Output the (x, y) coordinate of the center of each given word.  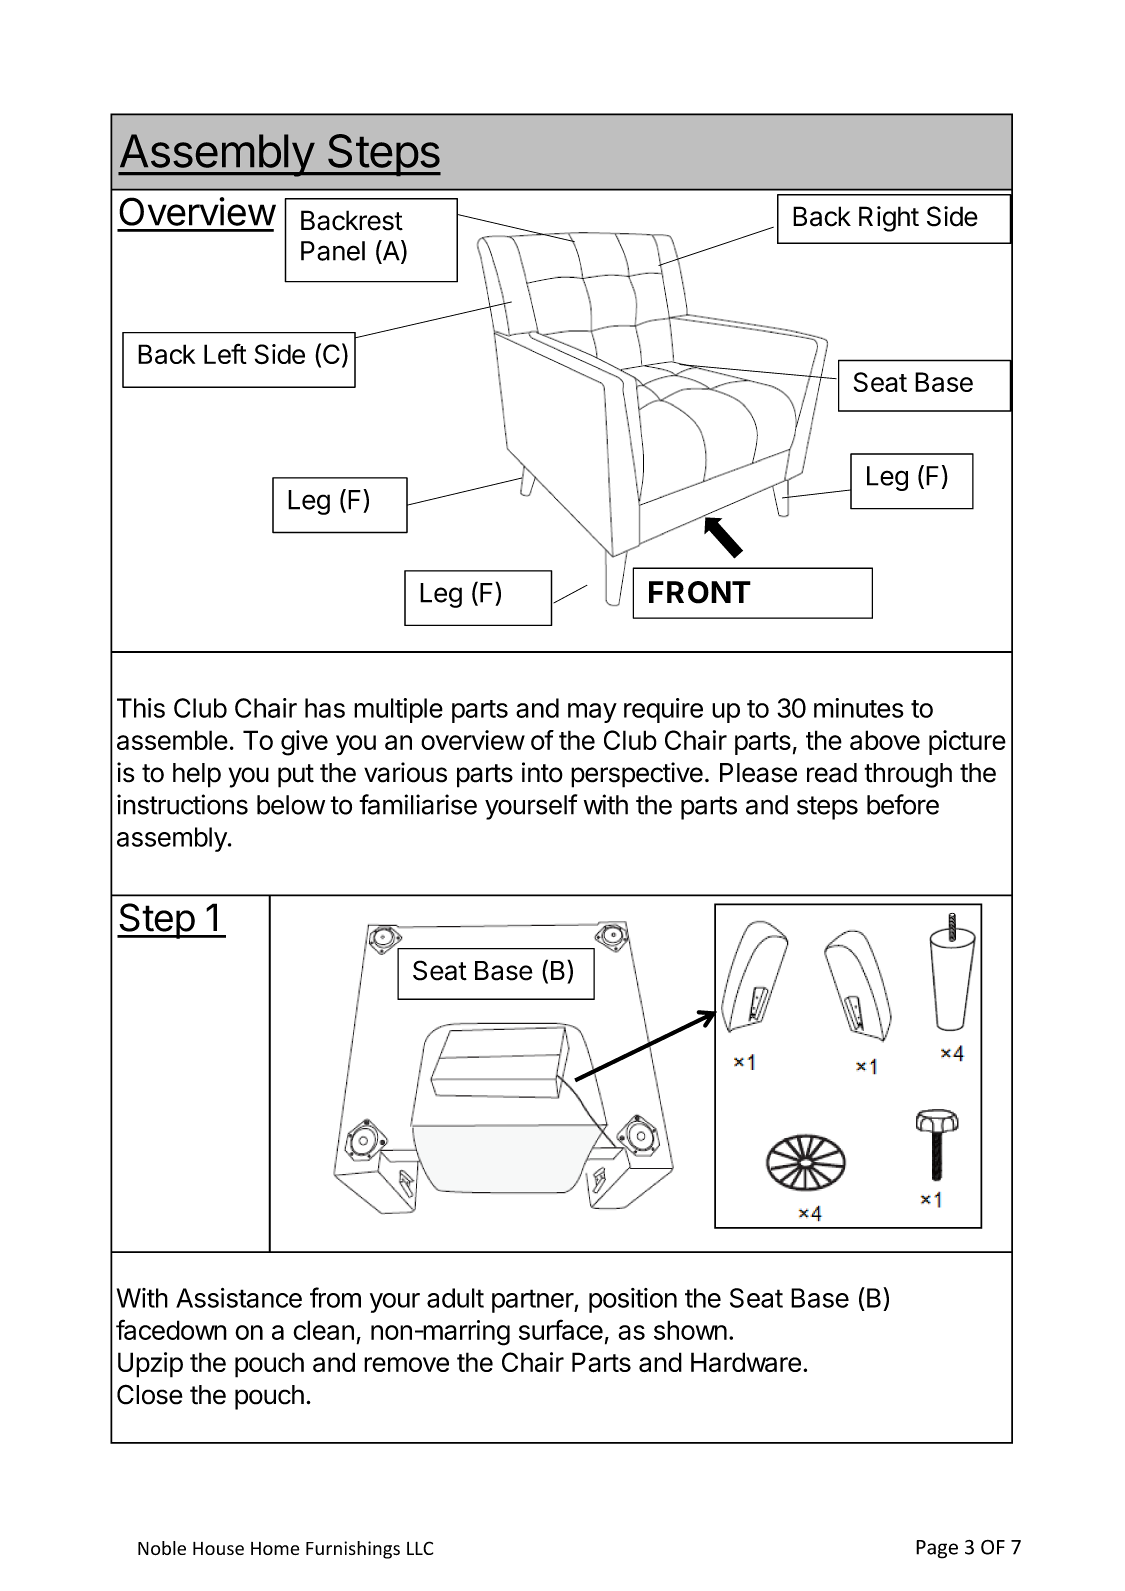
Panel (333, 251)
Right (889, 219)
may (592, 713)
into (542, 772)
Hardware (746, 1362)
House (218, 1548)
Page (937, 1549)
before (903, 804)
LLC (420, 1548)
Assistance (239, 1298)
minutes (859, 708)
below (291, 805)
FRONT (700, 592)
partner (533, 1301)
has (325, 708)
